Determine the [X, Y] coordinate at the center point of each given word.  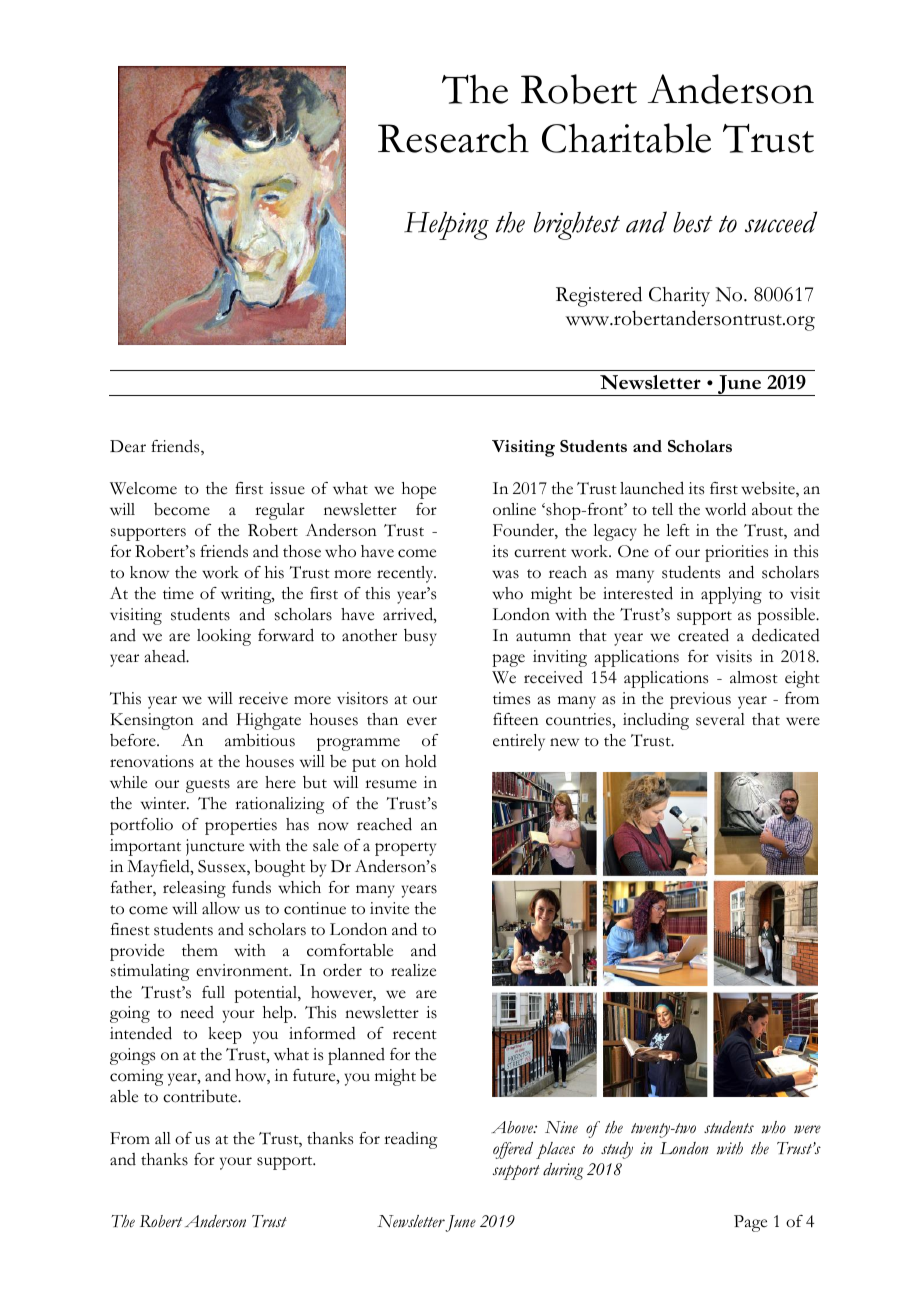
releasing [194, 889]
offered [513, 1150]
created [703, 635]
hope [419, 490]
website [769, 489]
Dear [128, 446]
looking [224, 637]
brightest [577, 226]
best [693, 222]
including [656, 721]
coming [136, 1077]
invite [389, 908]
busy [420, 637]
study [617, 1150]
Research [453, 138]
